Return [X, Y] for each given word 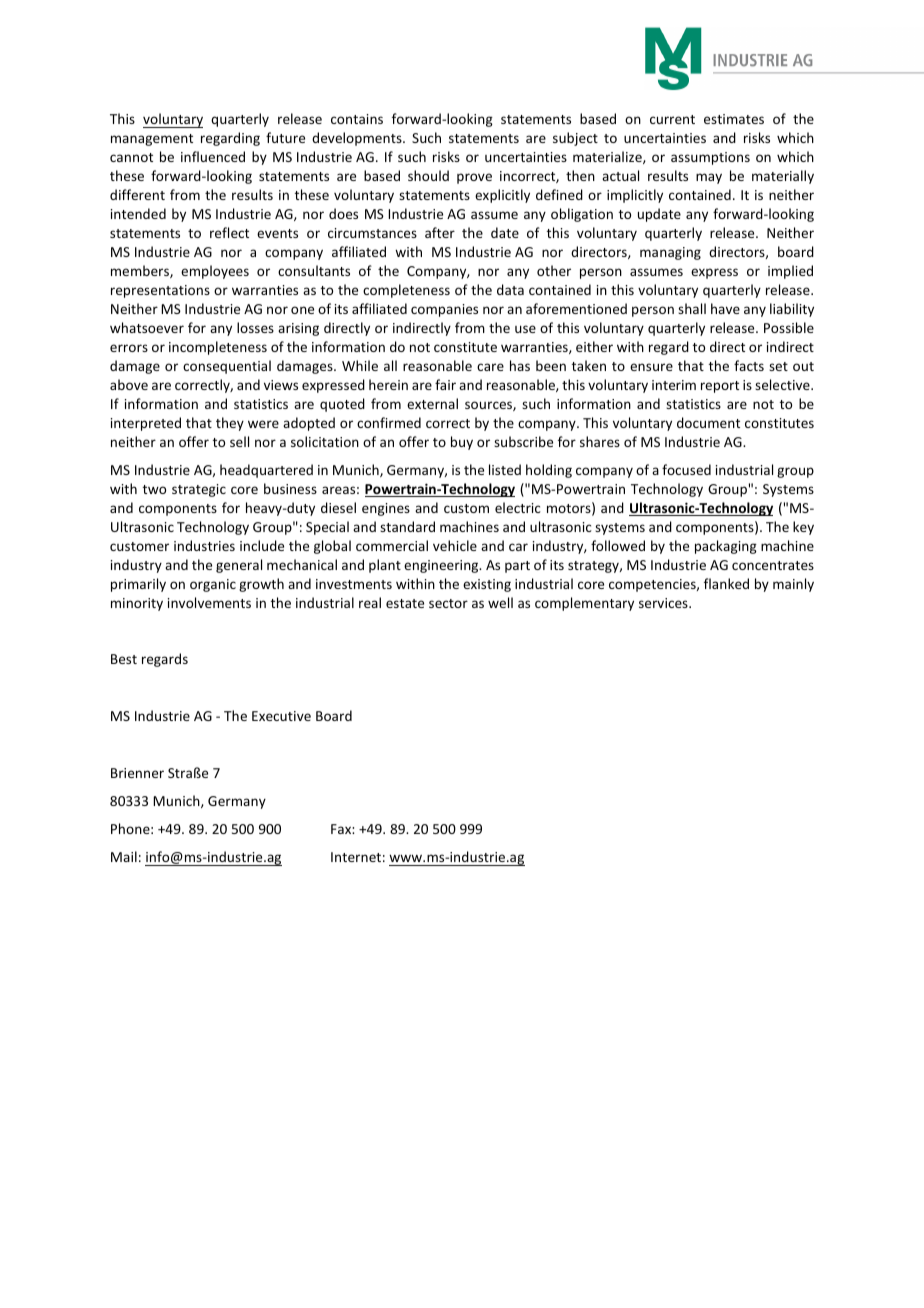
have [725, 308]
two [154, 489]
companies [444, 310]
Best [124, 659]
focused [686, 469]
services [664, 603]
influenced [213, 156]
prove [474, 178]
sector [448, 603]
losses [255, 327]
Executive [281, 716]
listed [505, 469]
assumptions [710, 158]
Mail [124, 856]
